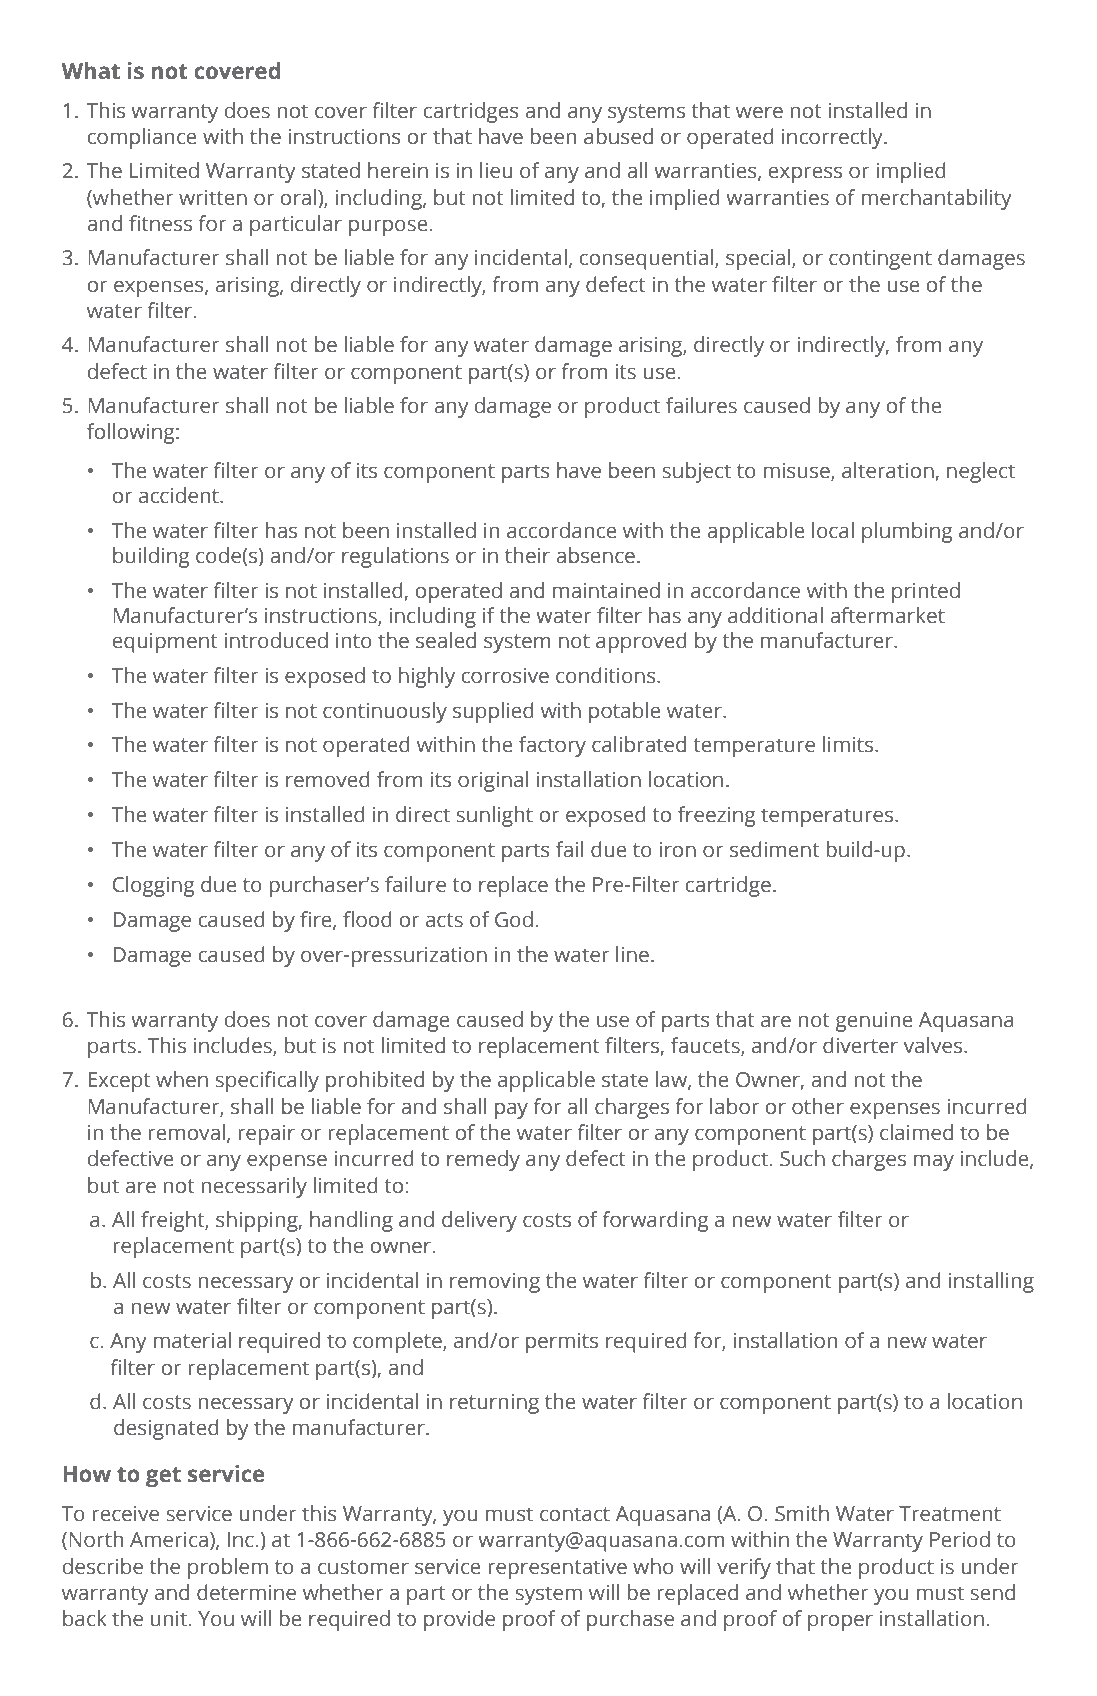 This screenshot has width=1097, height=1696. I want to click on lieu, so click(496, 170).
